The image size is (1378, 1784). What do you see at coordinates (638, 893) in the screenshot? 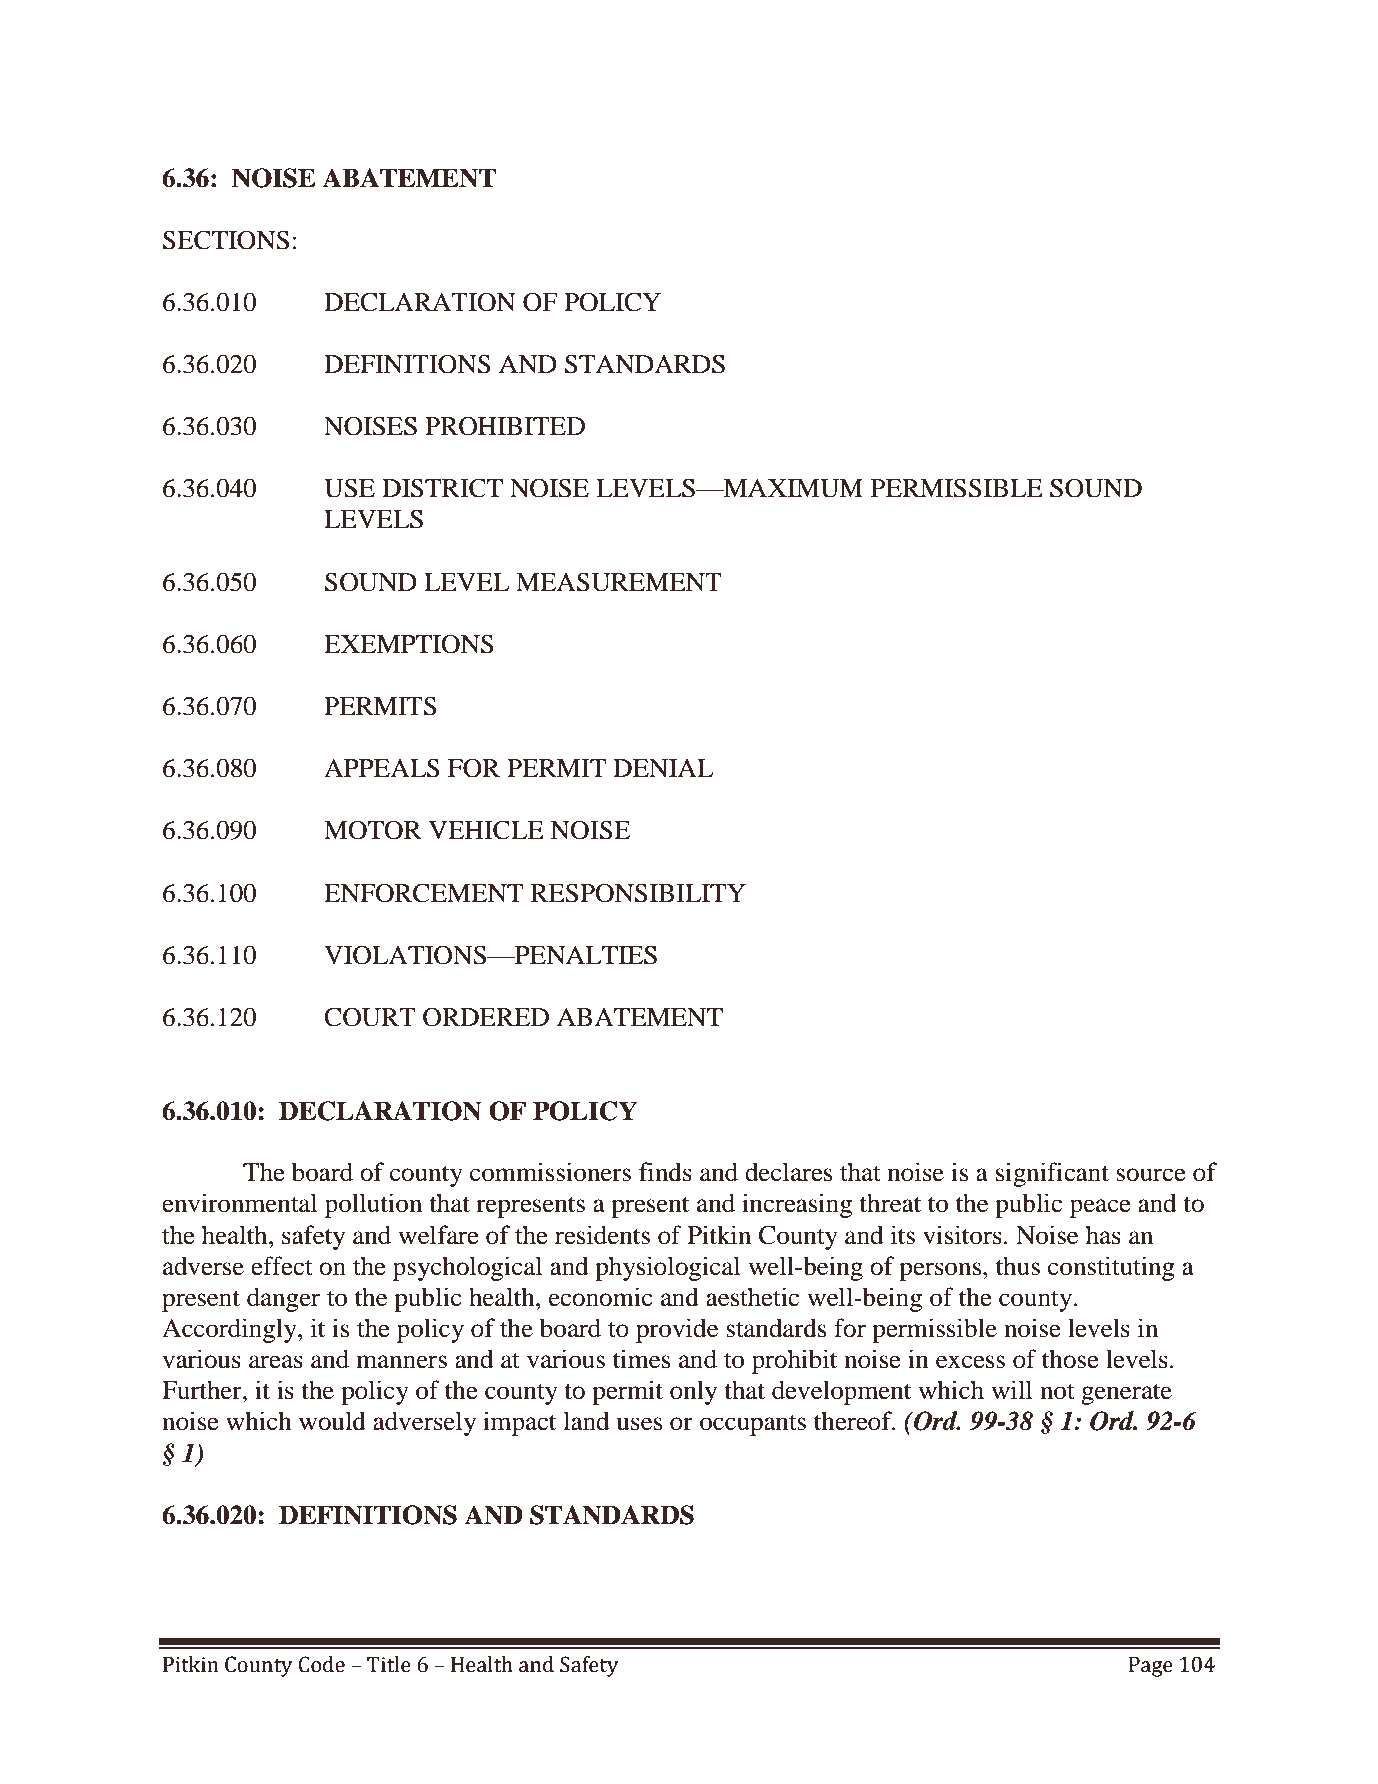
I see `RESPONSIBILITY` at bounding box center [638, 893].
